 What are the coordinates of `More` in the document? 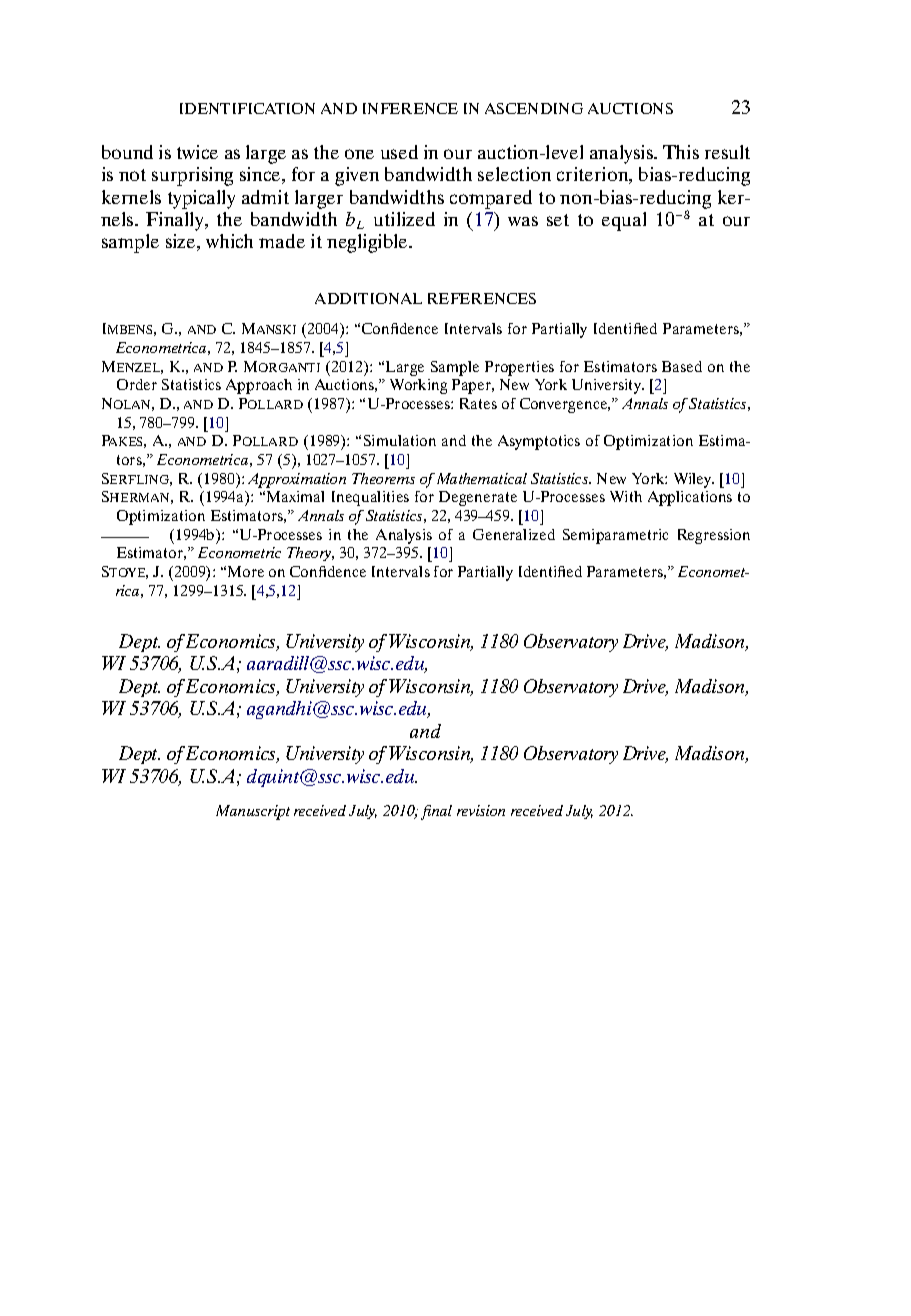 It's located at (246, 571).
